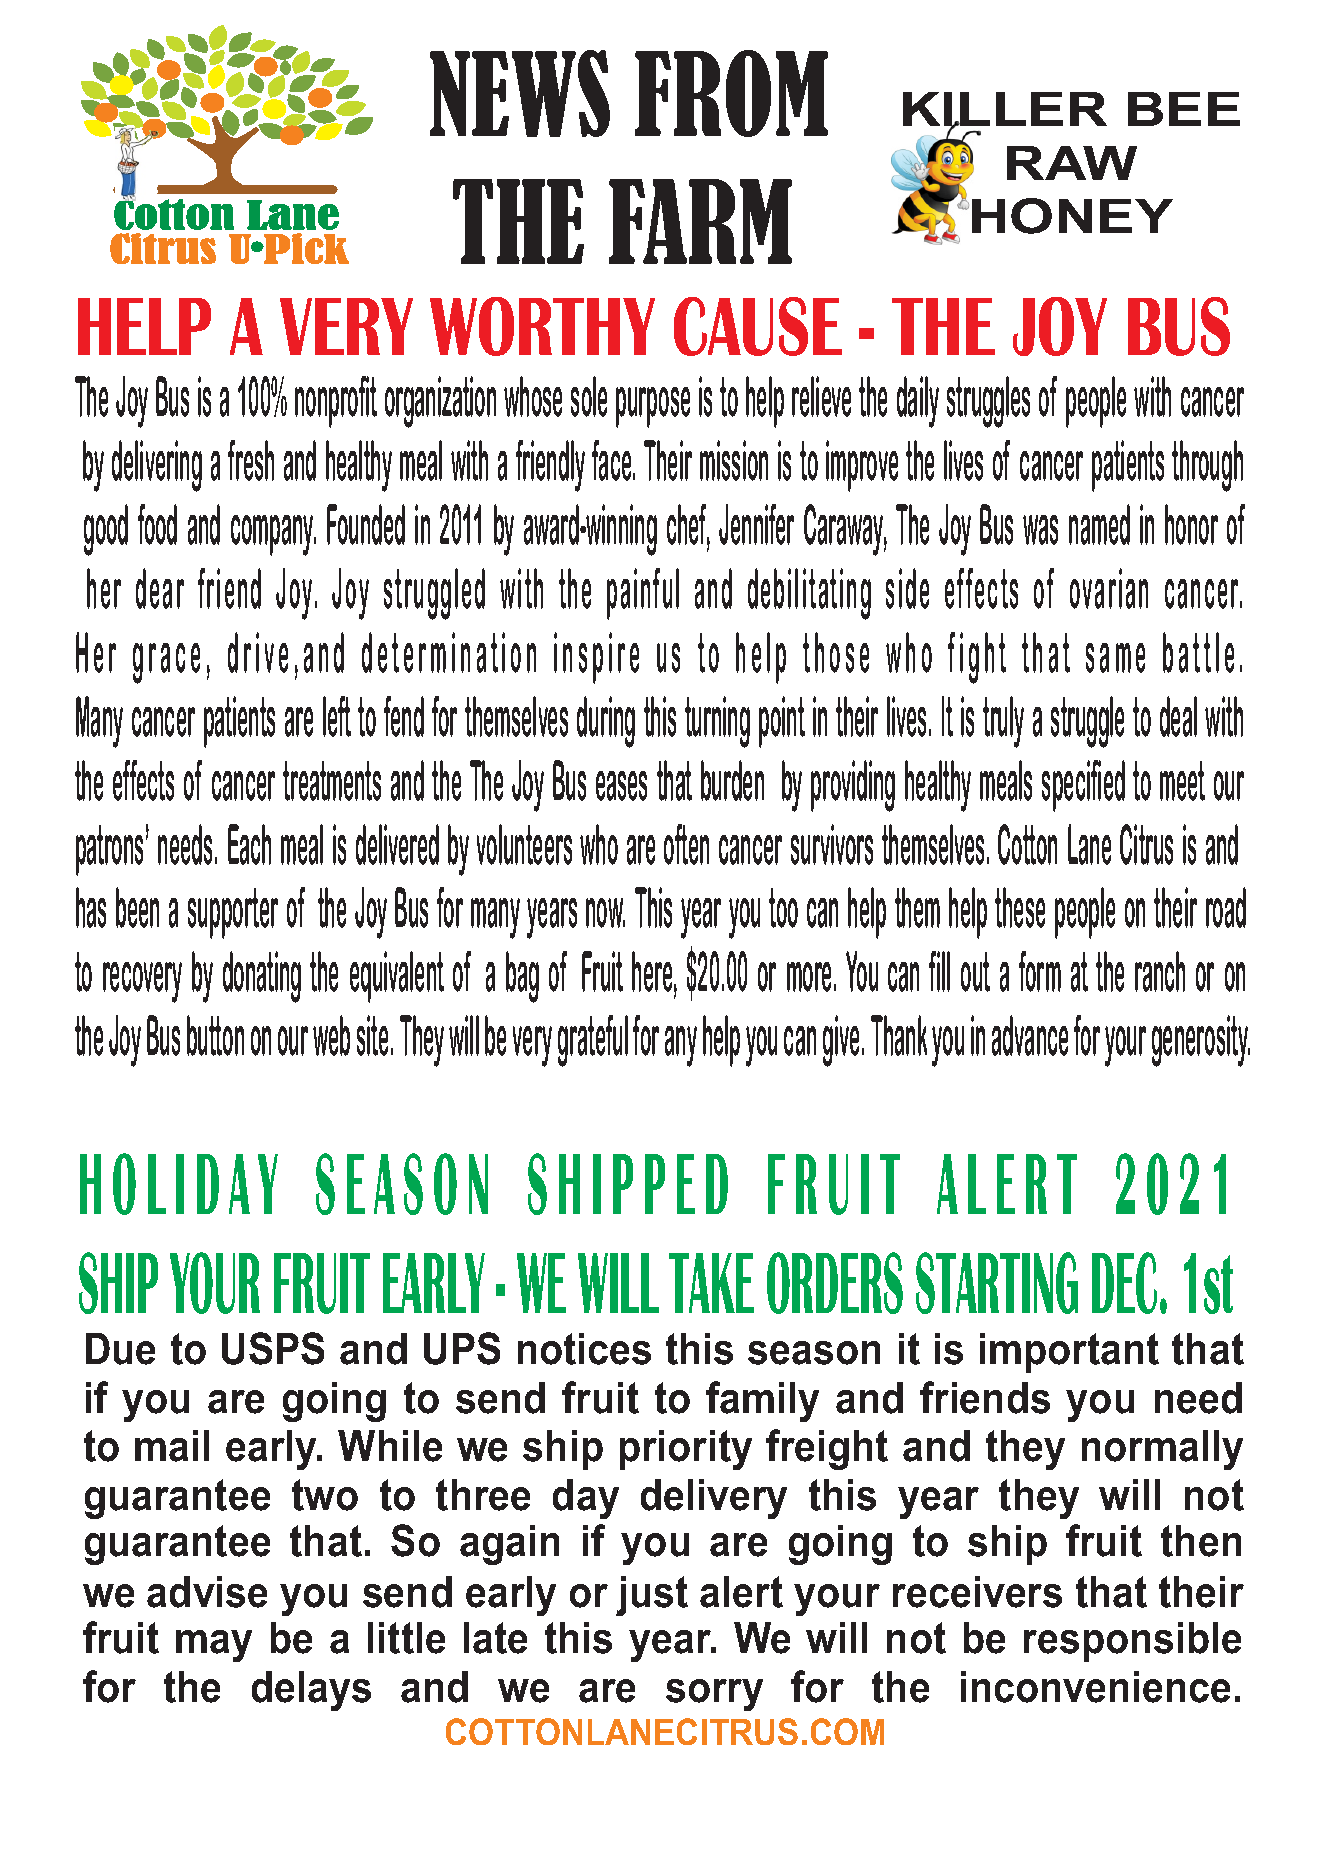  Describe the element at coordinates (1020, 907) in the screenshot. I see `these` at that location.
